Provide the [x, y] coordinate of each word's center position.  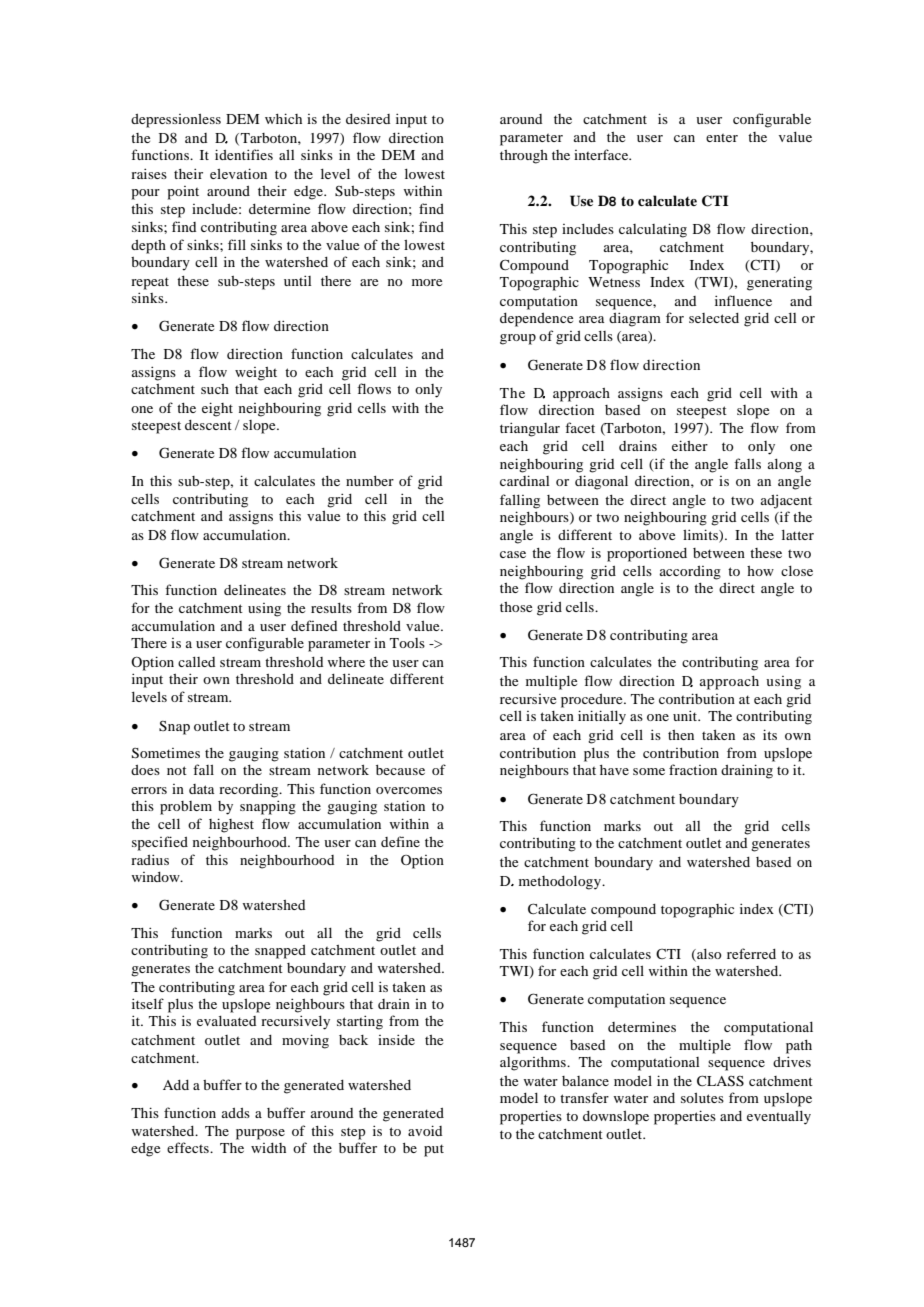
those [516, 607]
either [690, 445]
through [524, 157]
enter [722, 138]
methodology [561, 883]
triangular [530, 429]
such [215, 389]
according [690, 573]
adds [236, 1113]
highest [231, 825]
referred [751, 953]
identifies [244, 154]
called [196, 662]
